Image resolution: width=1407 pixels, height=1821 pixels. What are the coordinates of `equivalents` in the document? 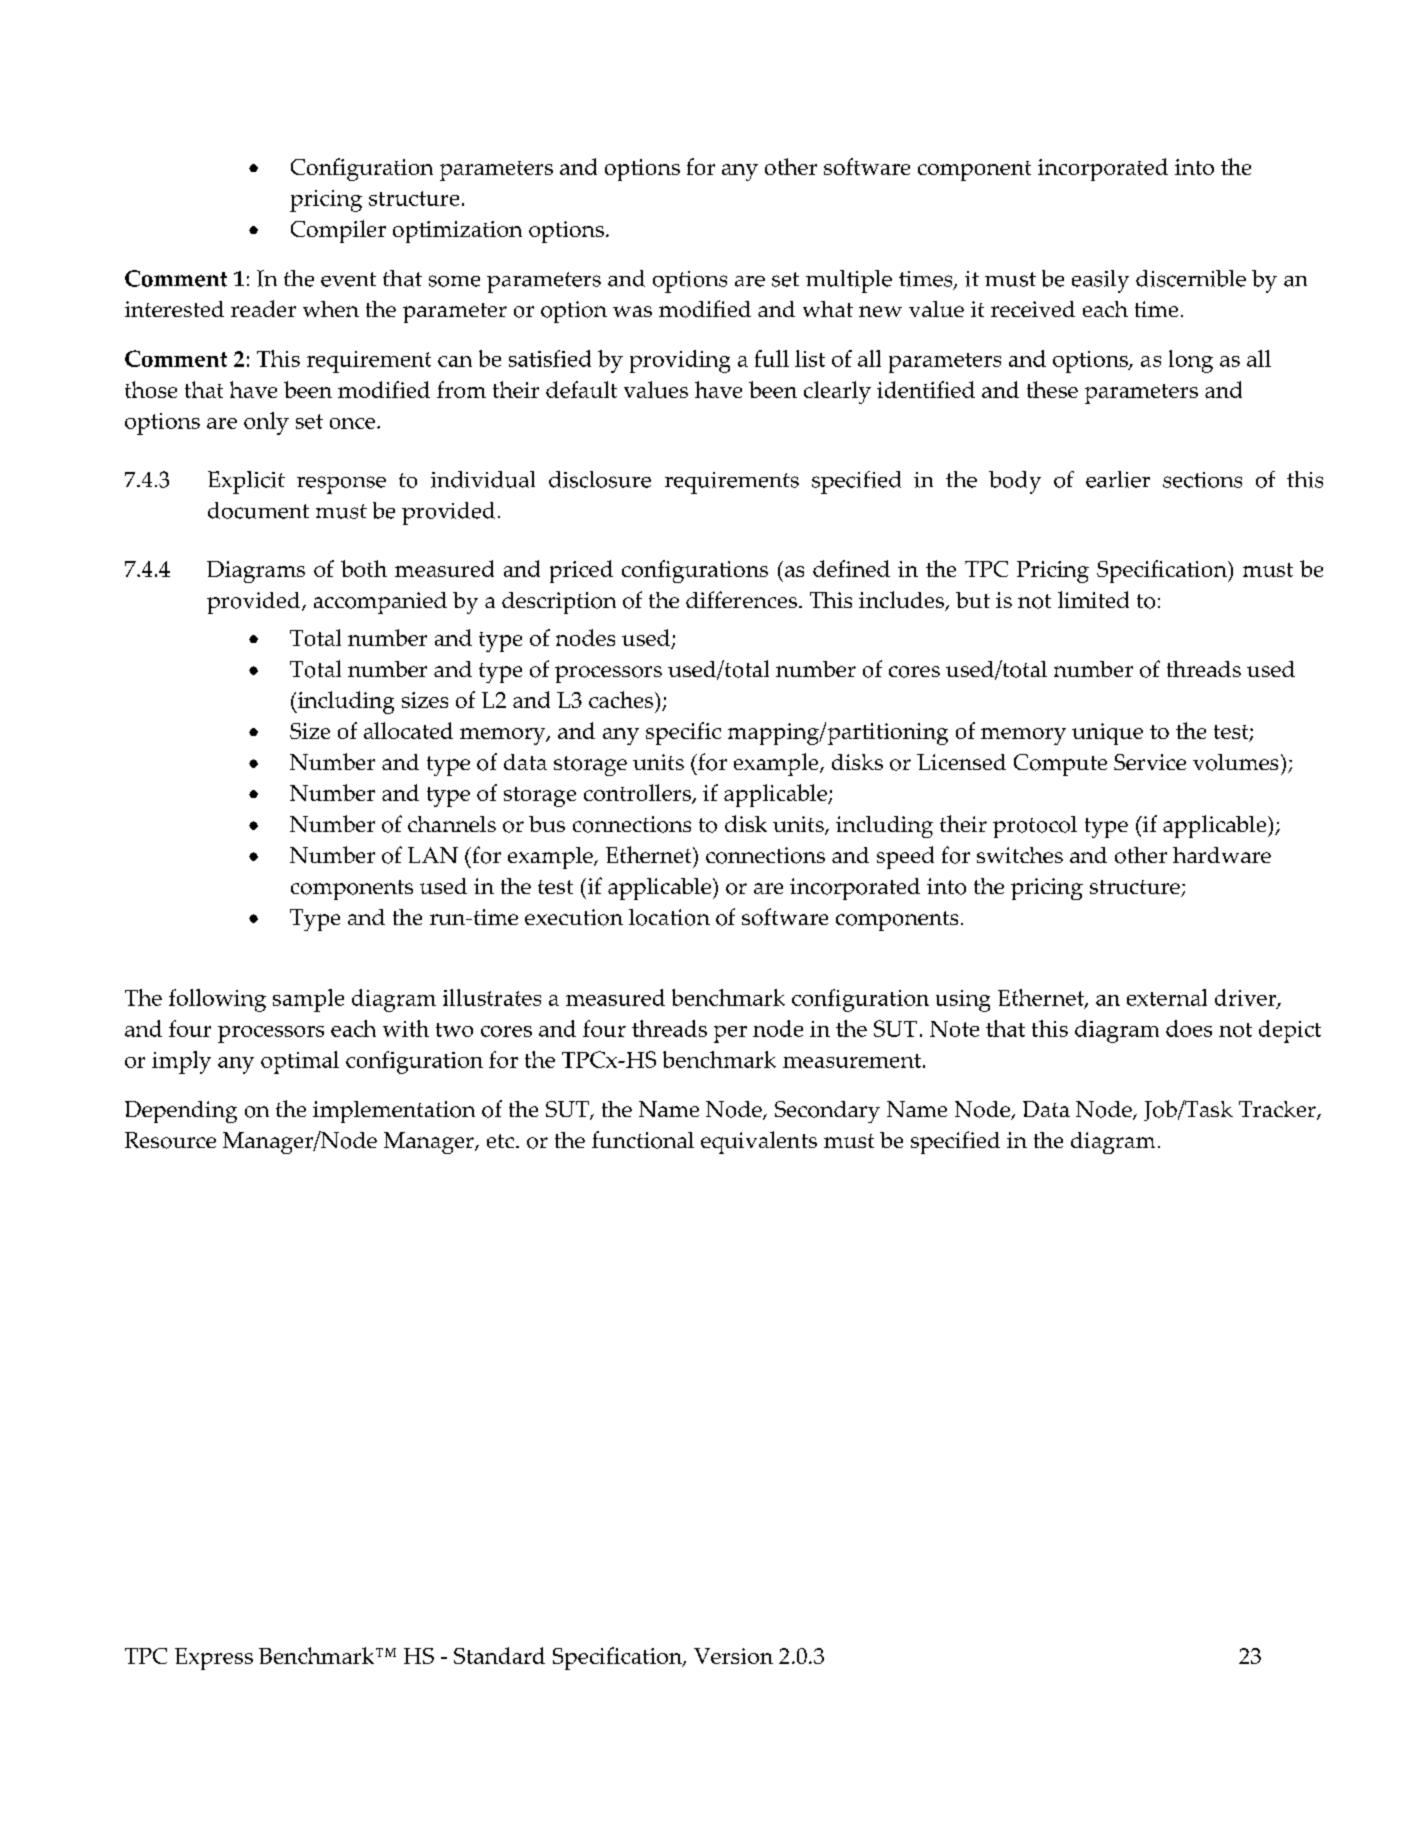 It's located at (759, 1142).
